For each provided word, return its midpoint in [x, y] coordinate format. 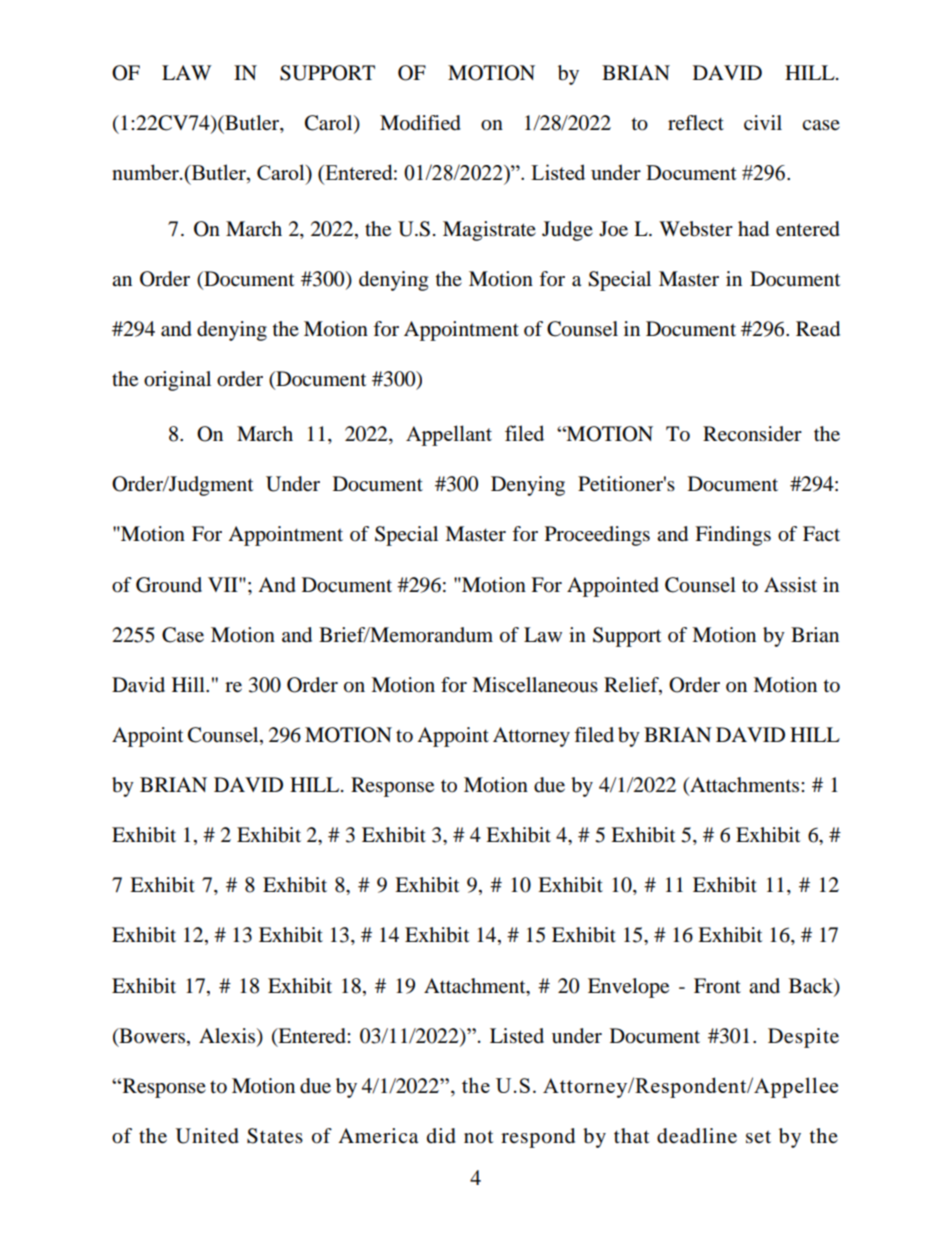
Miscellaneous [535, 685]
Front [717, 986]
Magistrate [489, 231]
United [207, 1136]
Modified [420, 123]
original [177, 381]
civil [763, 122]
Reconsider [752, 434]
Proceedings [597, 536]
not [478, 1137]
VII [224, 584]
